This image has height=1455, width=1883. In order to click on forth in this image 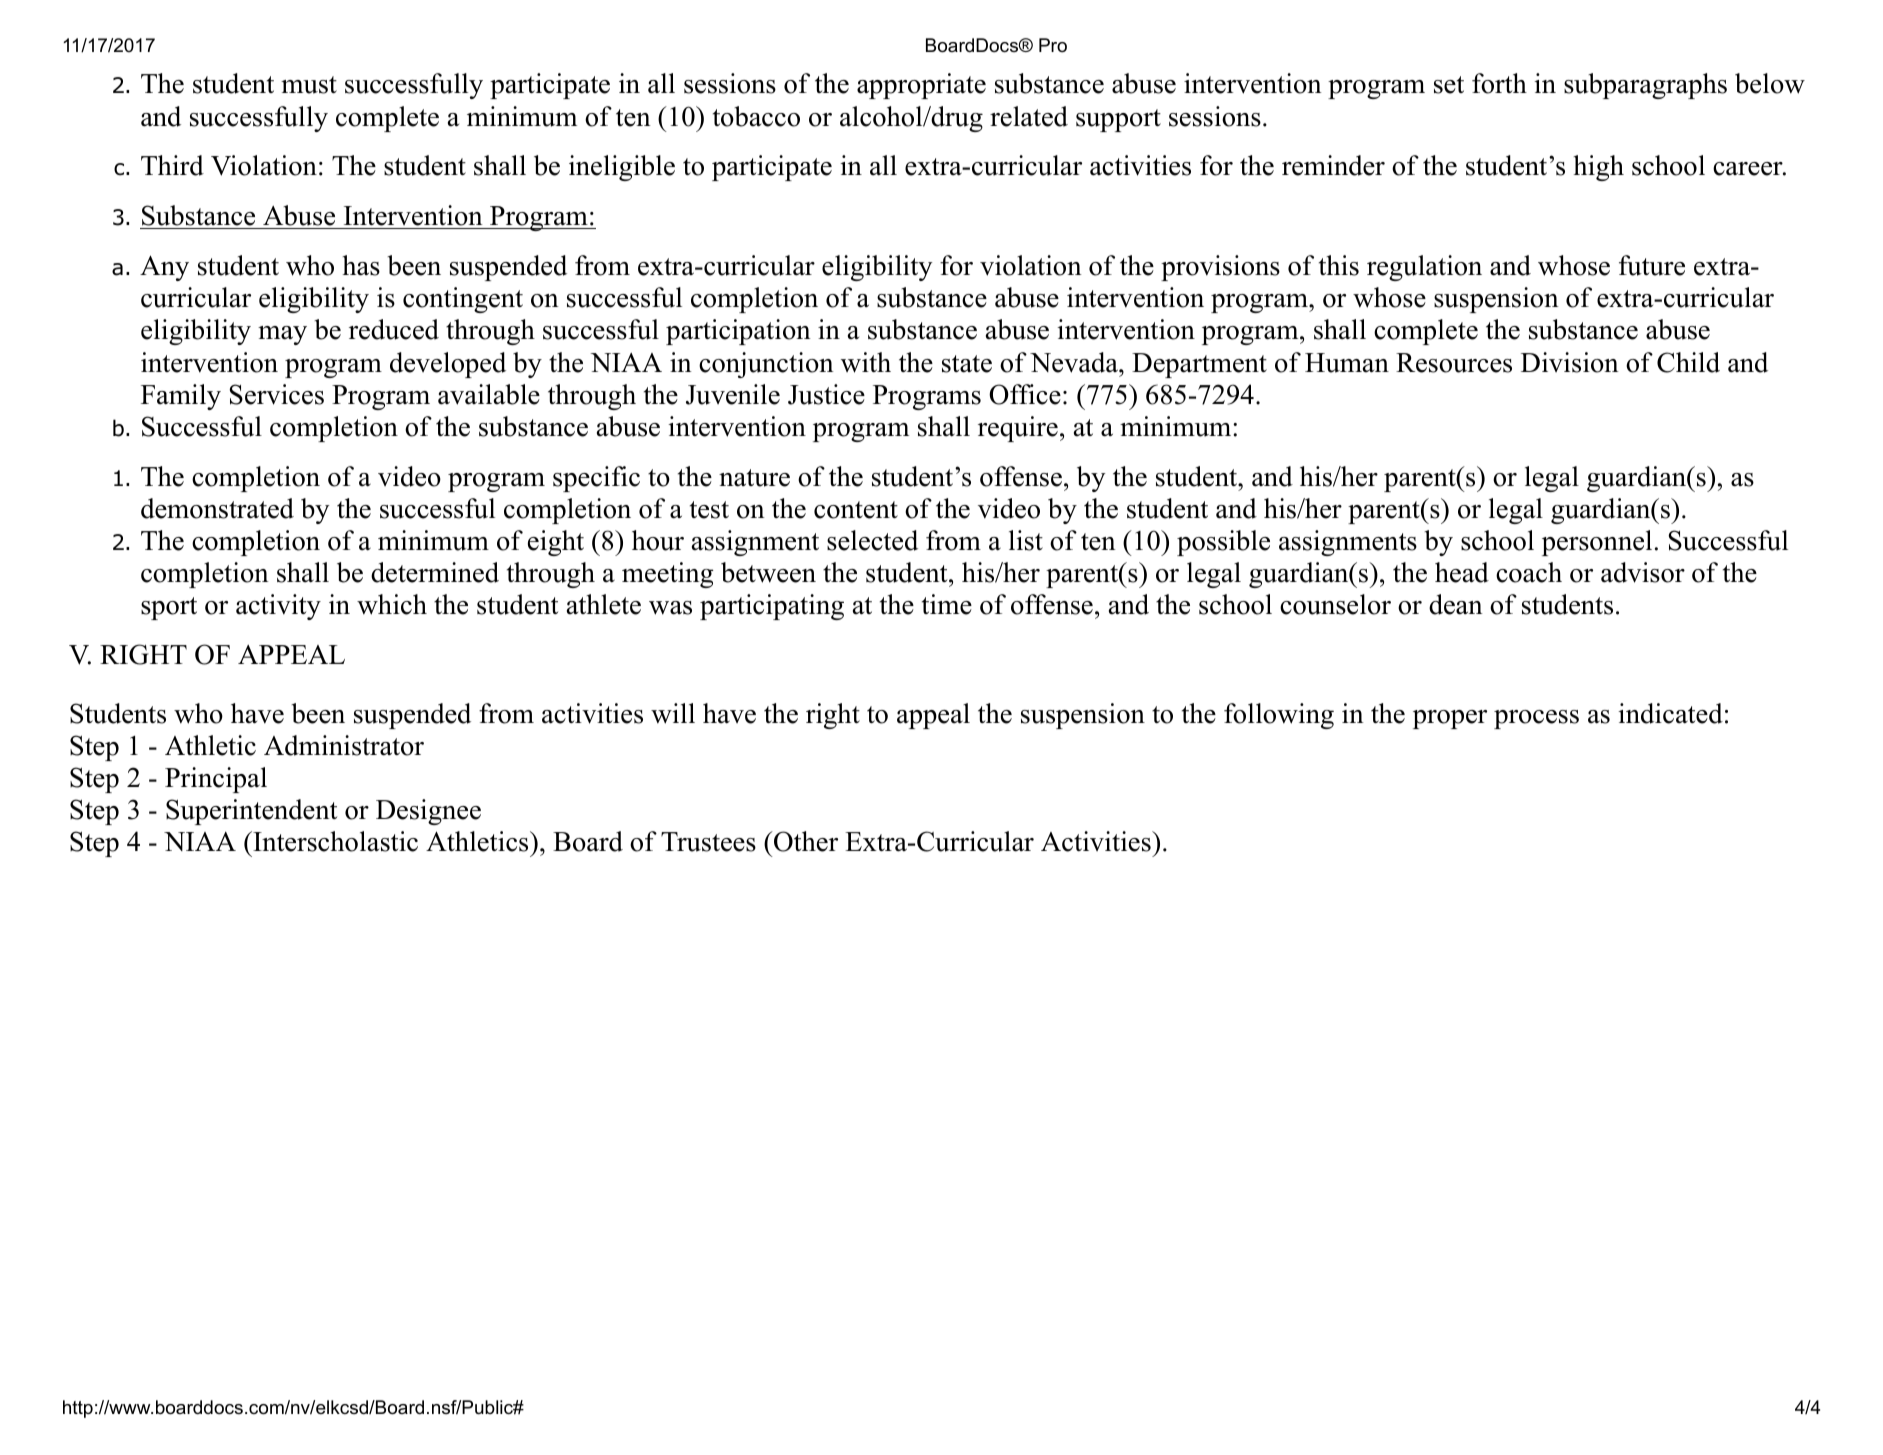, I will do `click(1499, 83)`.
